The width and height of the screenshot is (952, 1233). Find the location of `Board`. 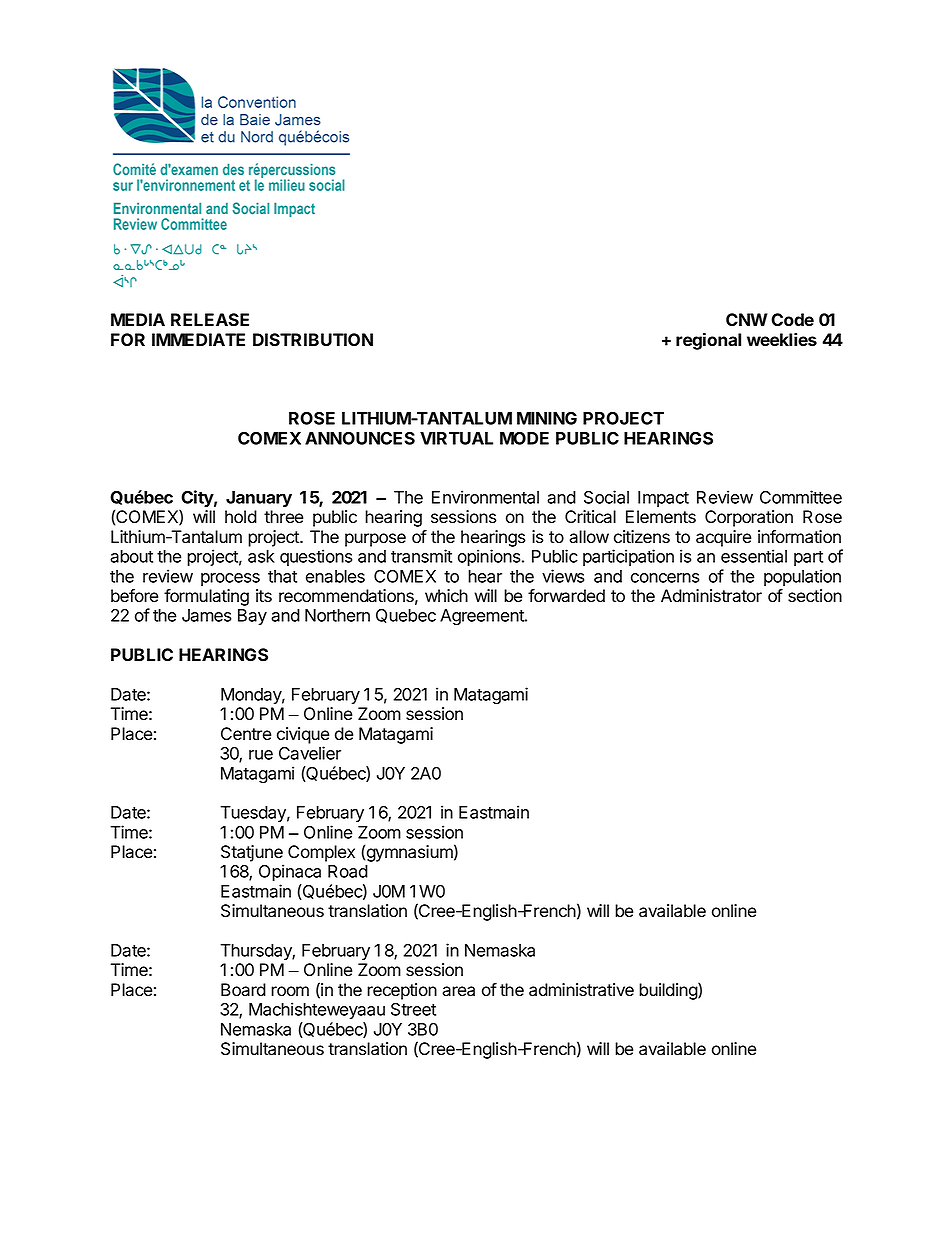

Board is located at coordinates (243, 990).
